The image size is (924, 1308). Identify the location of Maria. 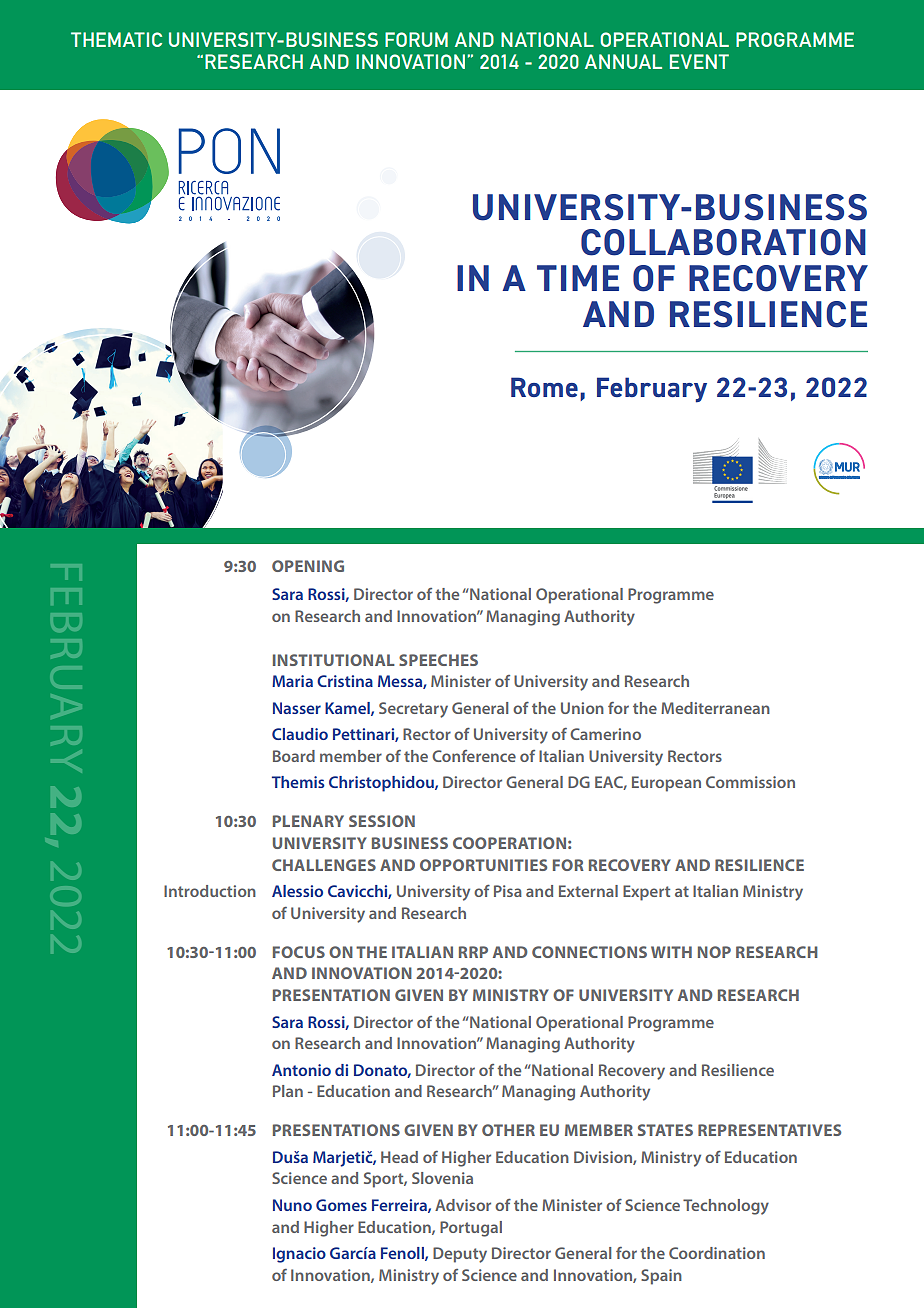
(292, 681).
